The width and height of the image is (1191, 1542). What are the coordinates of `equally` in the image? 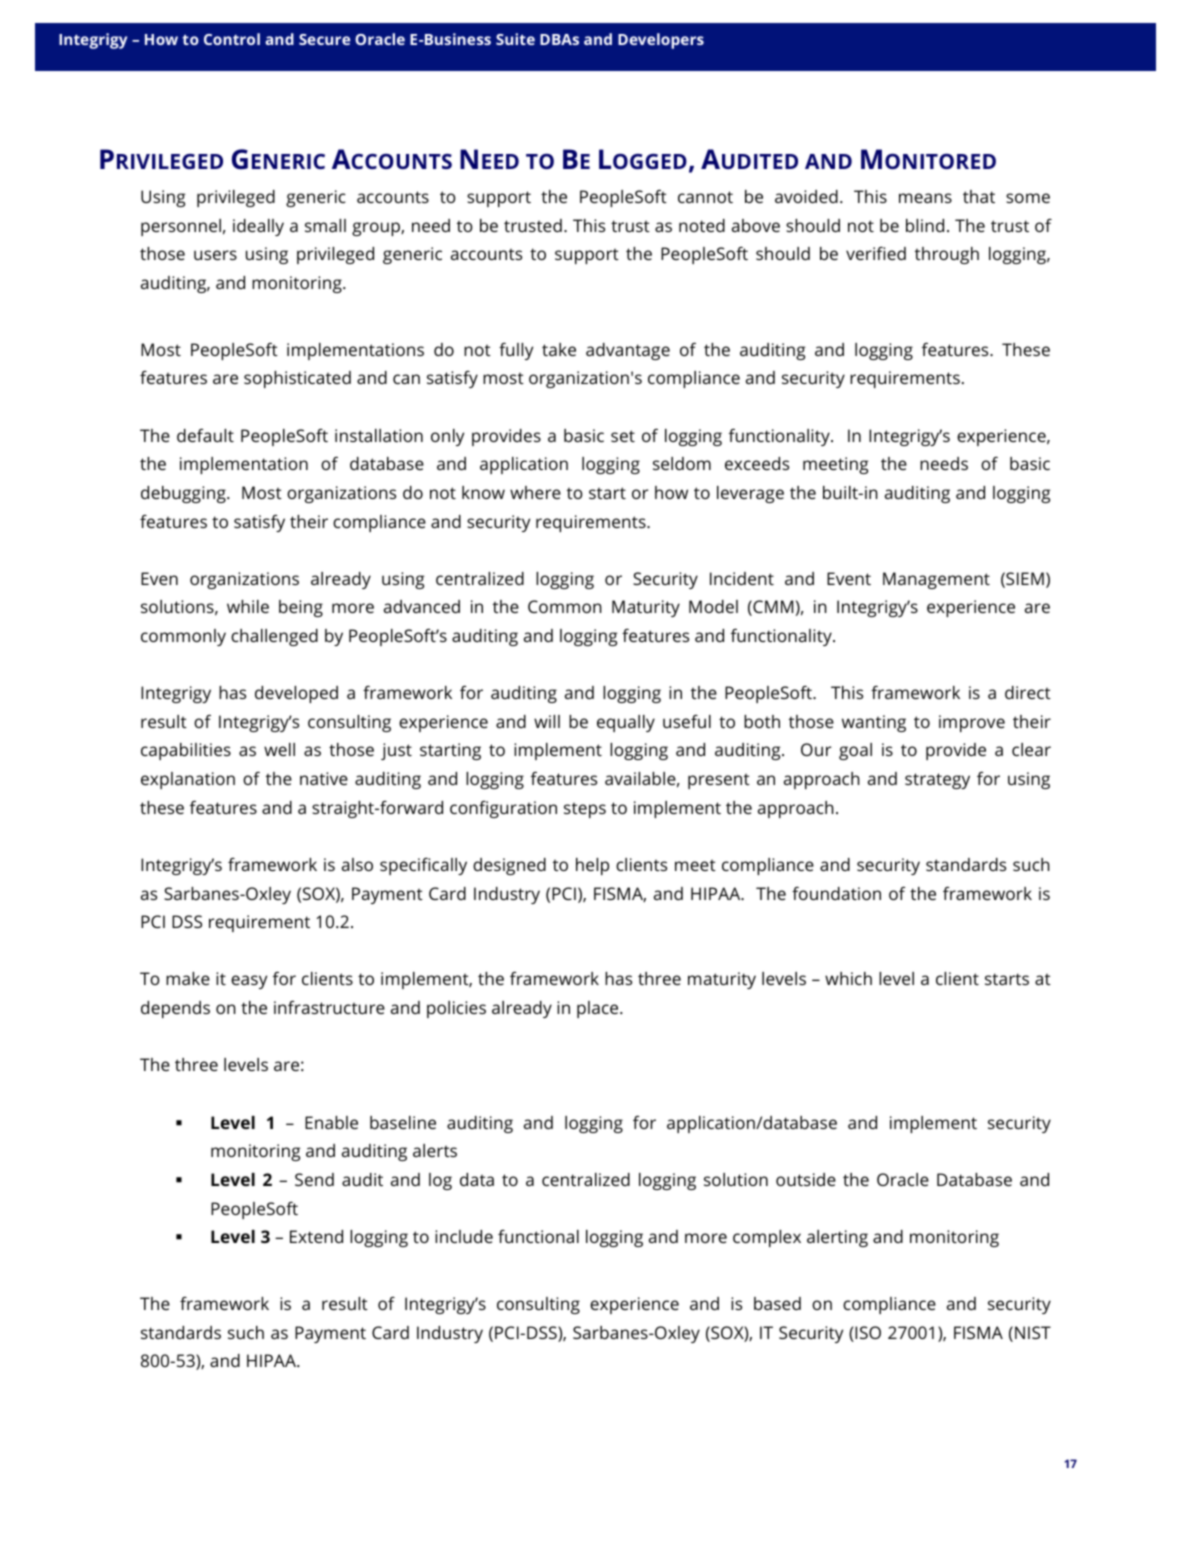 It's located at (626, 723).
